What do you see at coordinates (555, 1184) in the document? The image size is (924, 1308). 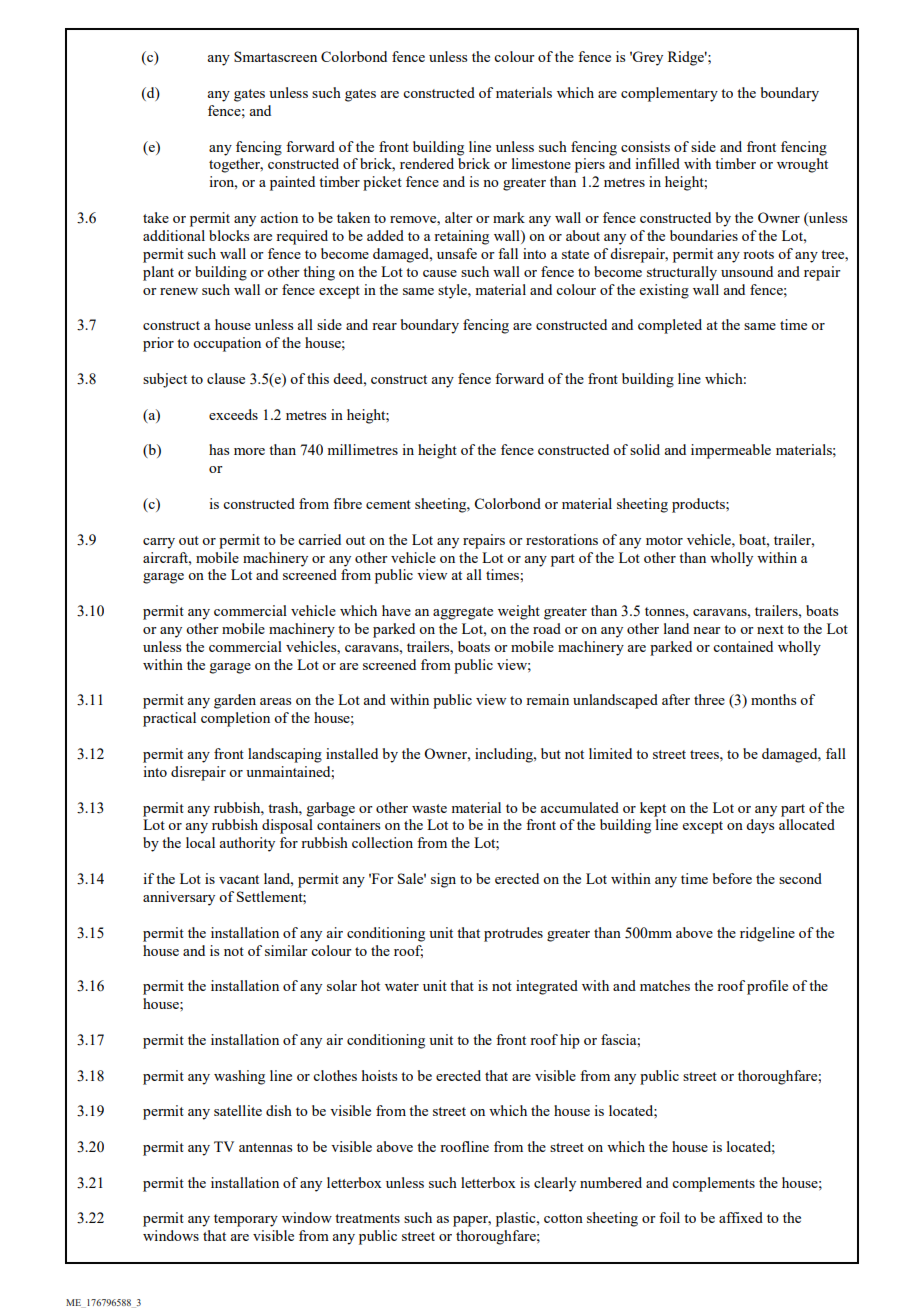 I see `clearly` at bounding box center [555, 1184].
